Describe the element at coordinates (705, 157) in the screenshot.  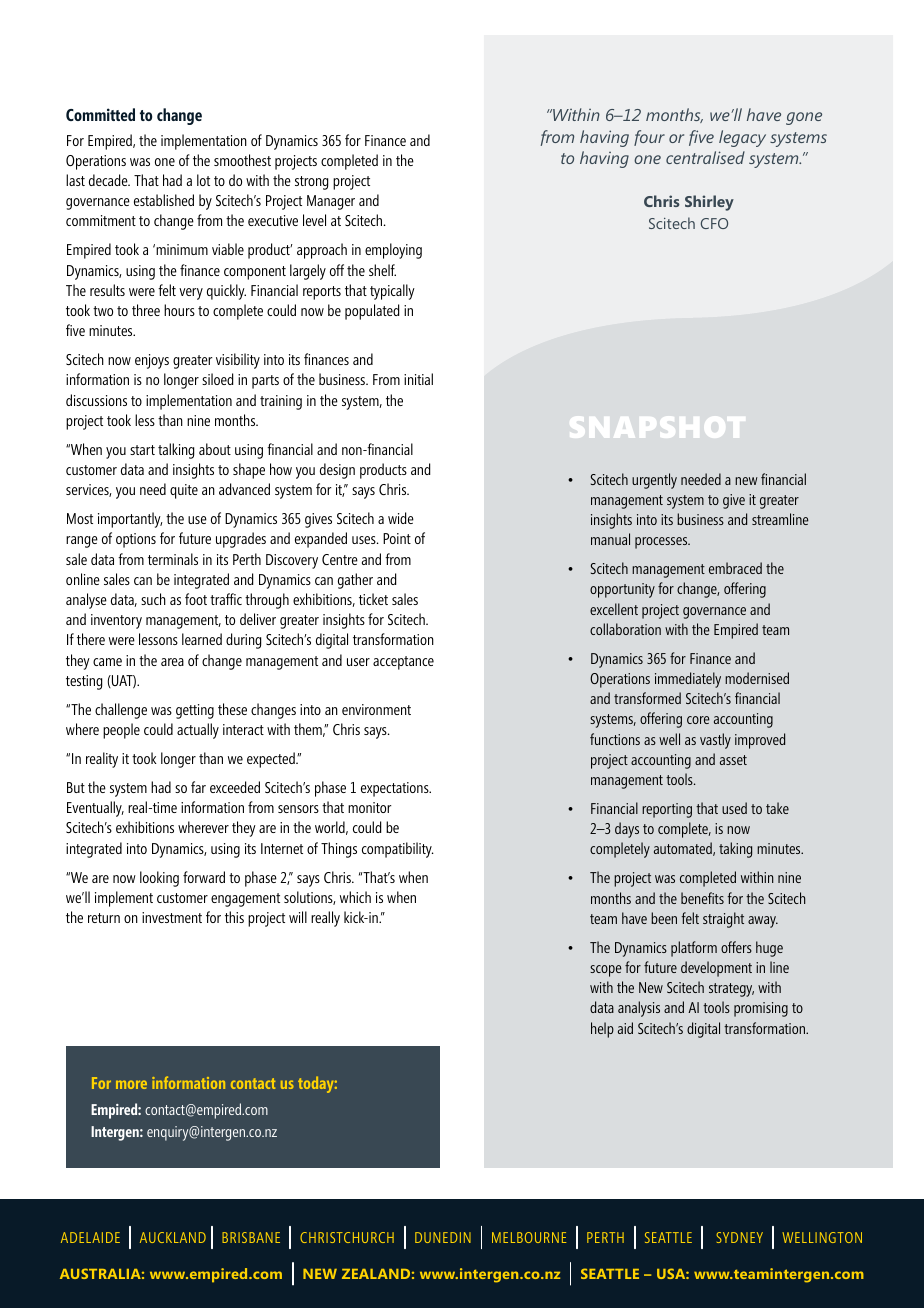
I see `centralised` at that location.
